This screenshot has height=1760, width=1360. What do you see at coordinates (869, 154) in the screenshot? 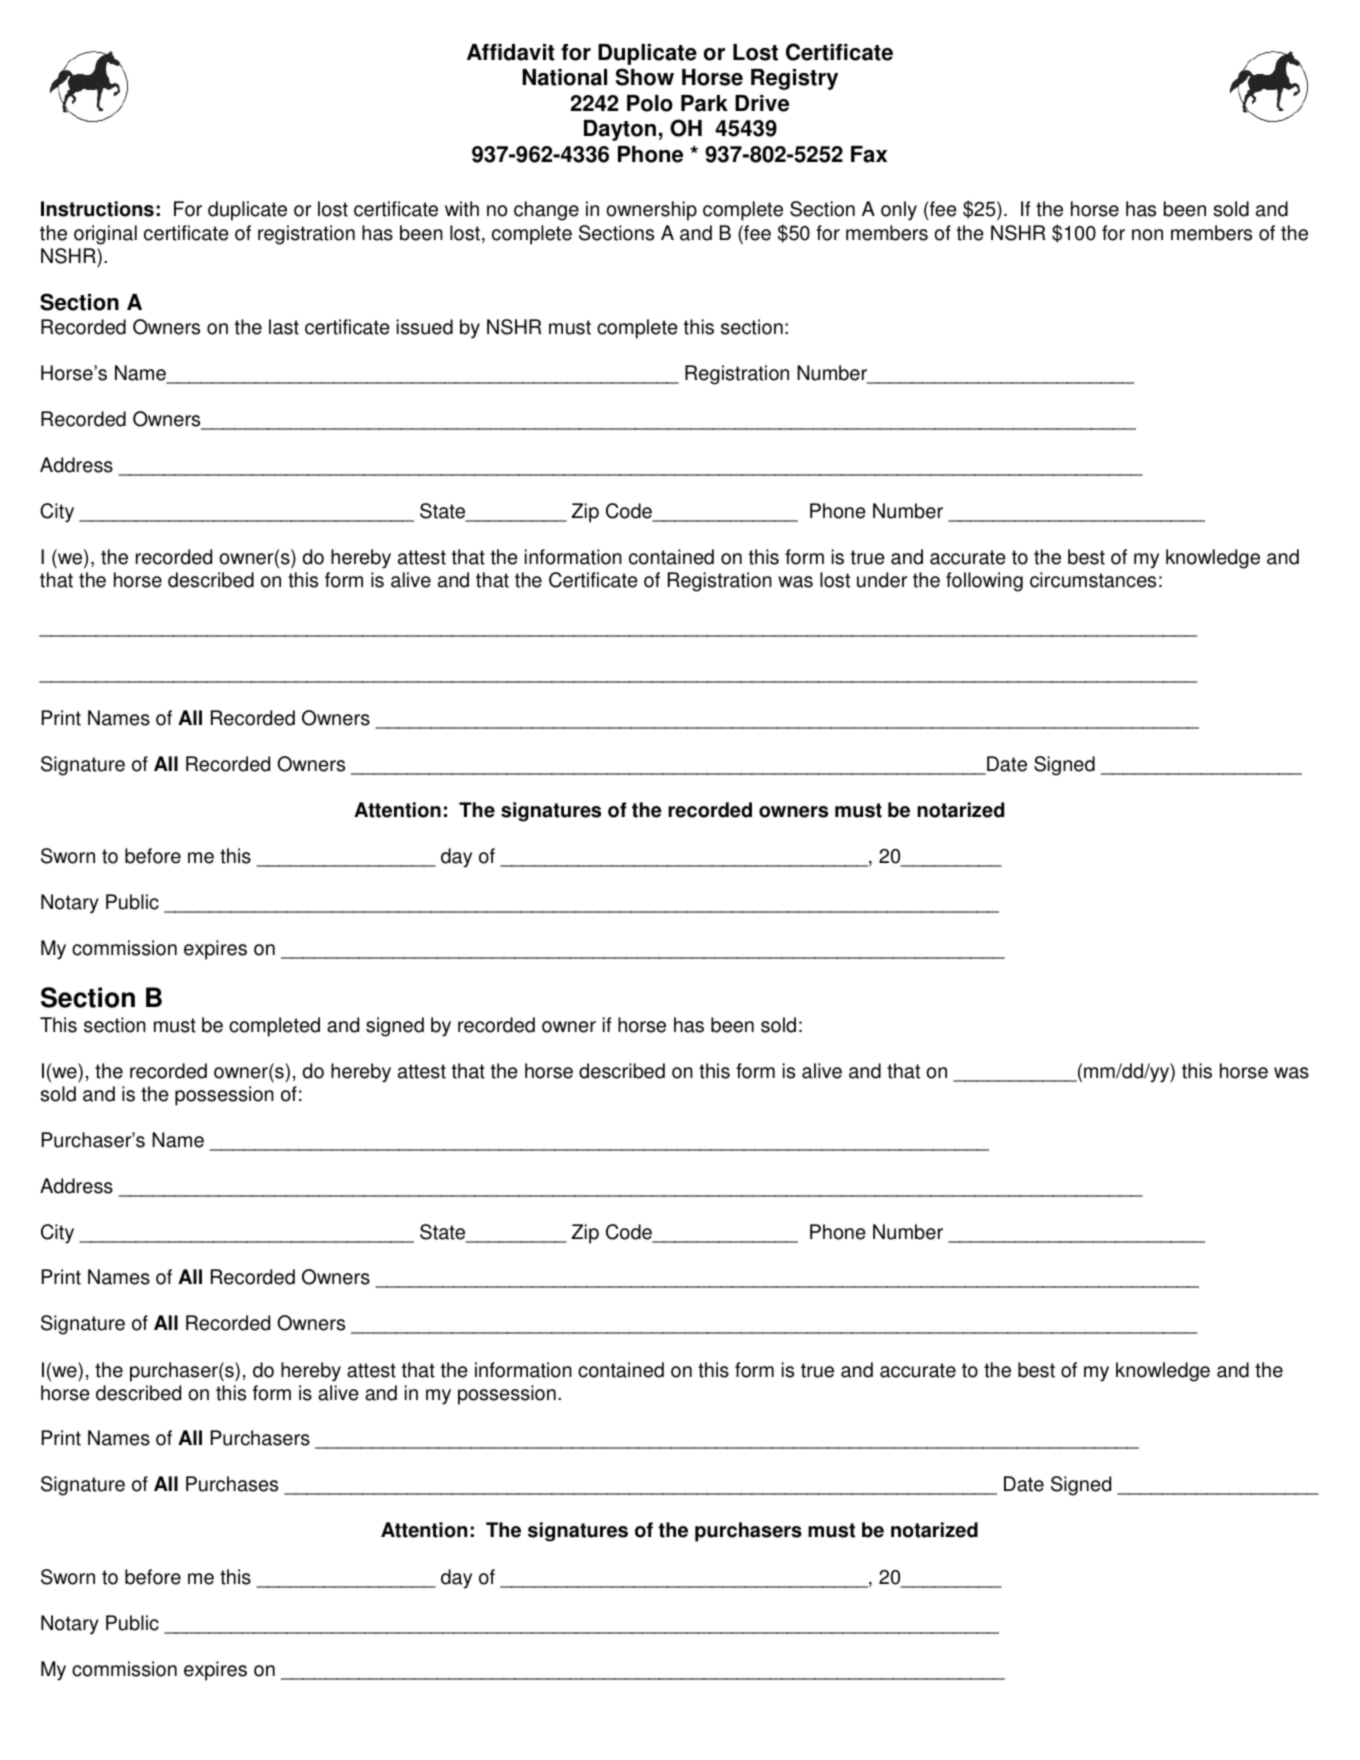
I see `Fax` at bounding box center [869, 154].
